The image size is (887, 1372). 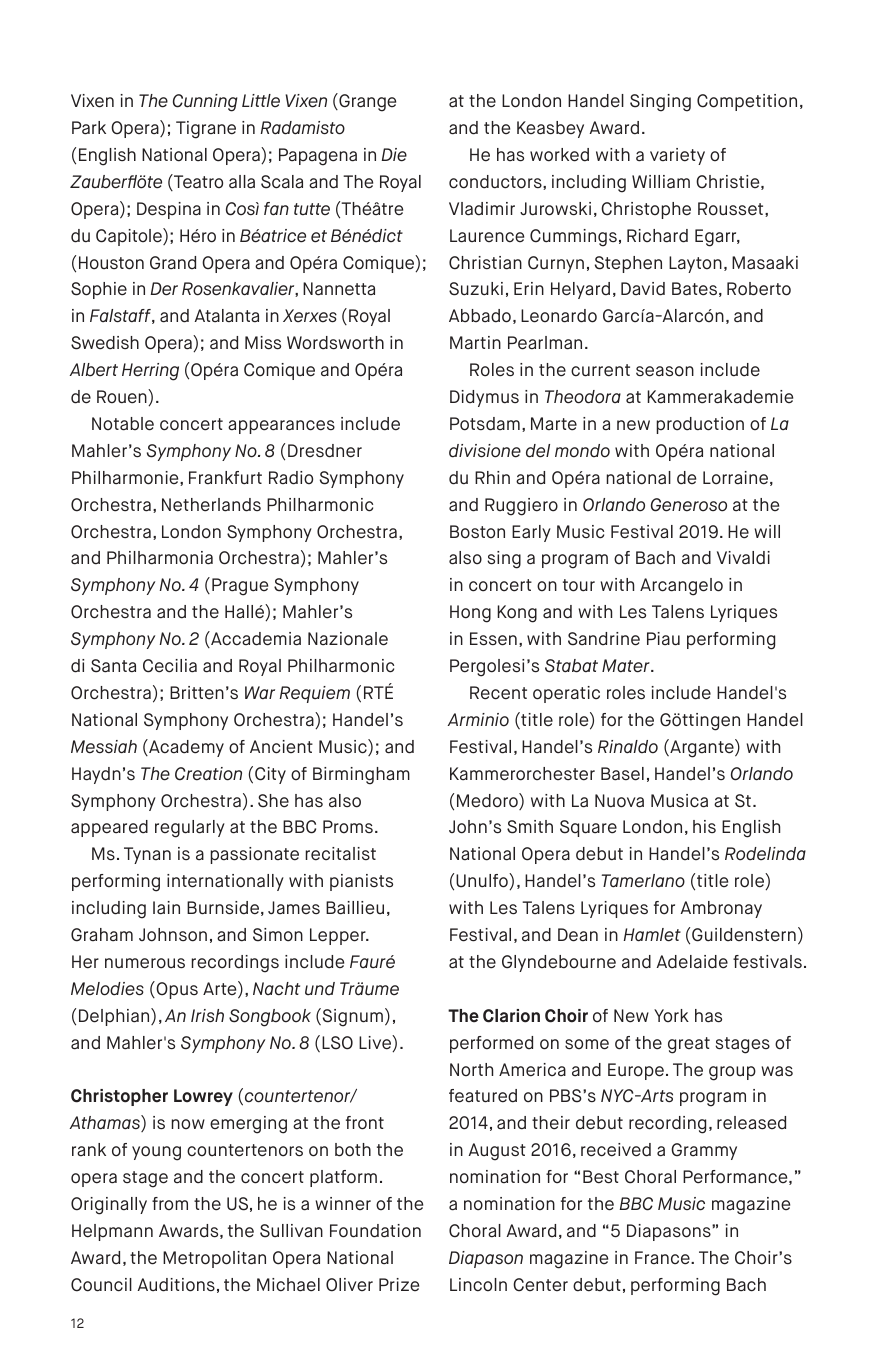 What do you see at coordinates (677, 156) in the screenshot?
I see `variety` at bounding box center [677, 156].
